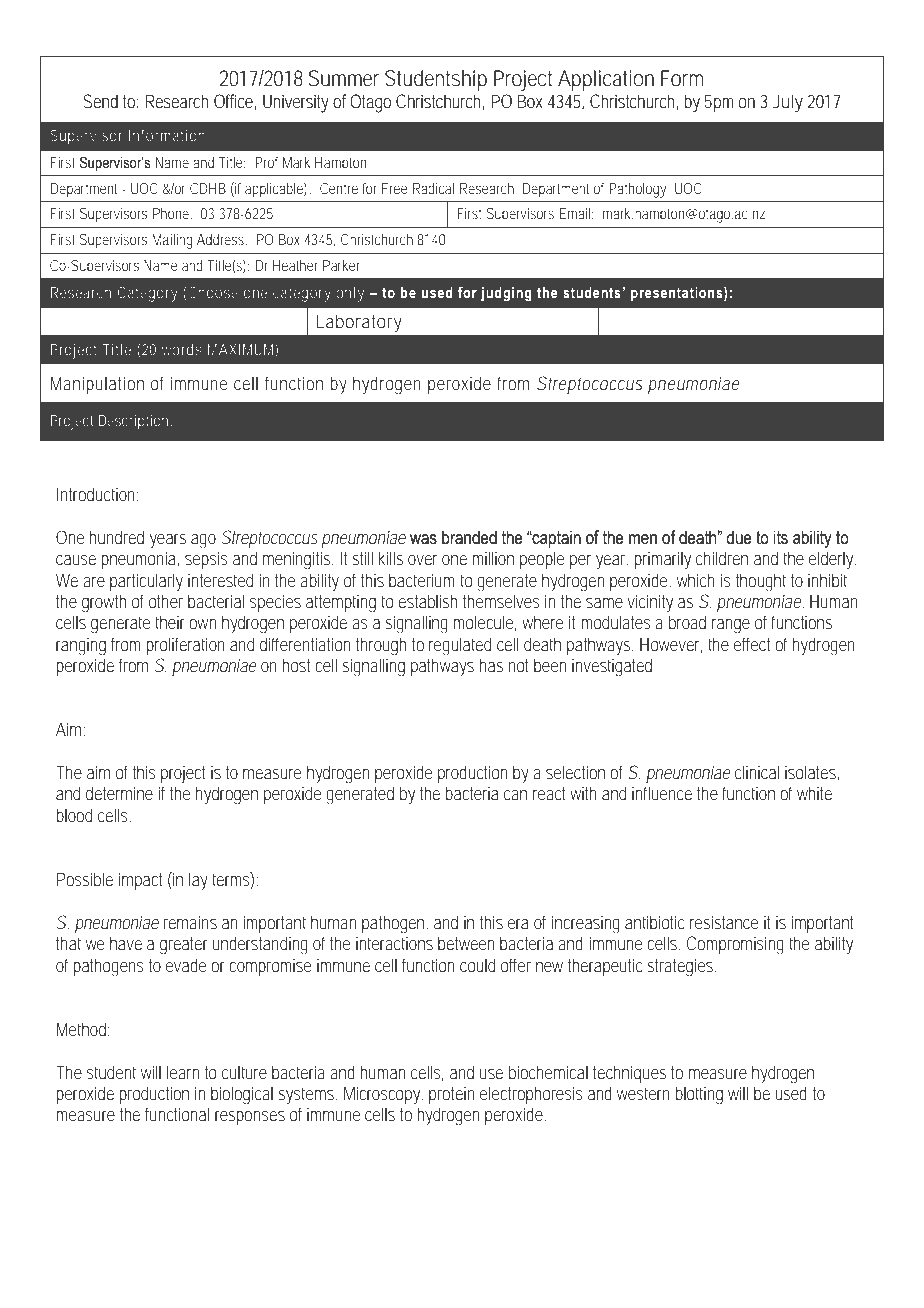 The image size is (924, 1308). I want to click on words, so click(182, 349).
